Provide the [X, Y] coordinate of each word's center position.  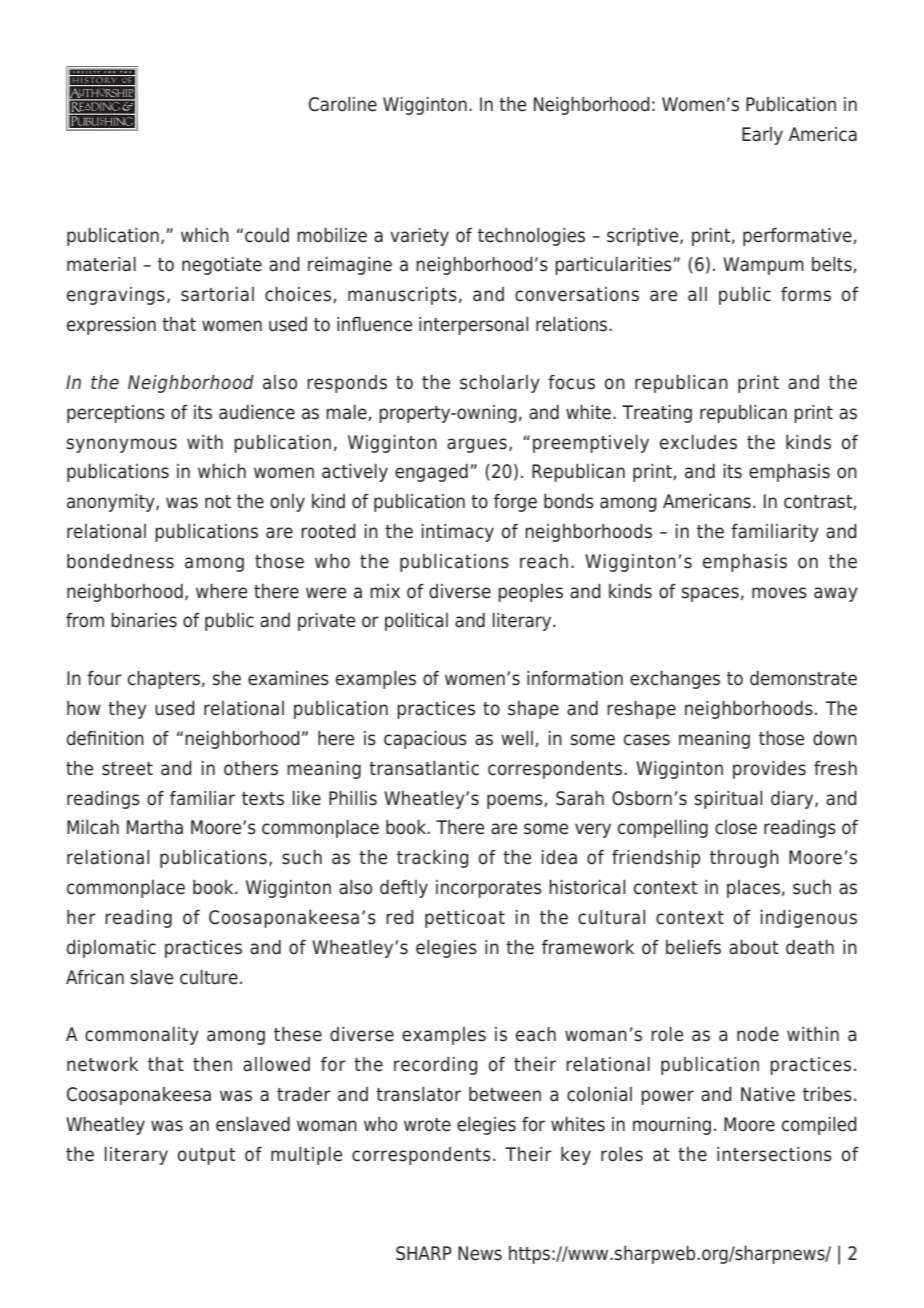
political [416, 622]
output [207, 1156]
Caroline [343, 104]
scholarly [500, 384]
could [267, 235]
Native [768, 1094]
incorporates [489, 889]
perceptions [116, 414]
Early [762, 136]
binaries [144, 620]
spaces [710, 594]
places [753, 889]
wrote [427, 1125]
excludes [698, 442]
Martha [155, 827]
